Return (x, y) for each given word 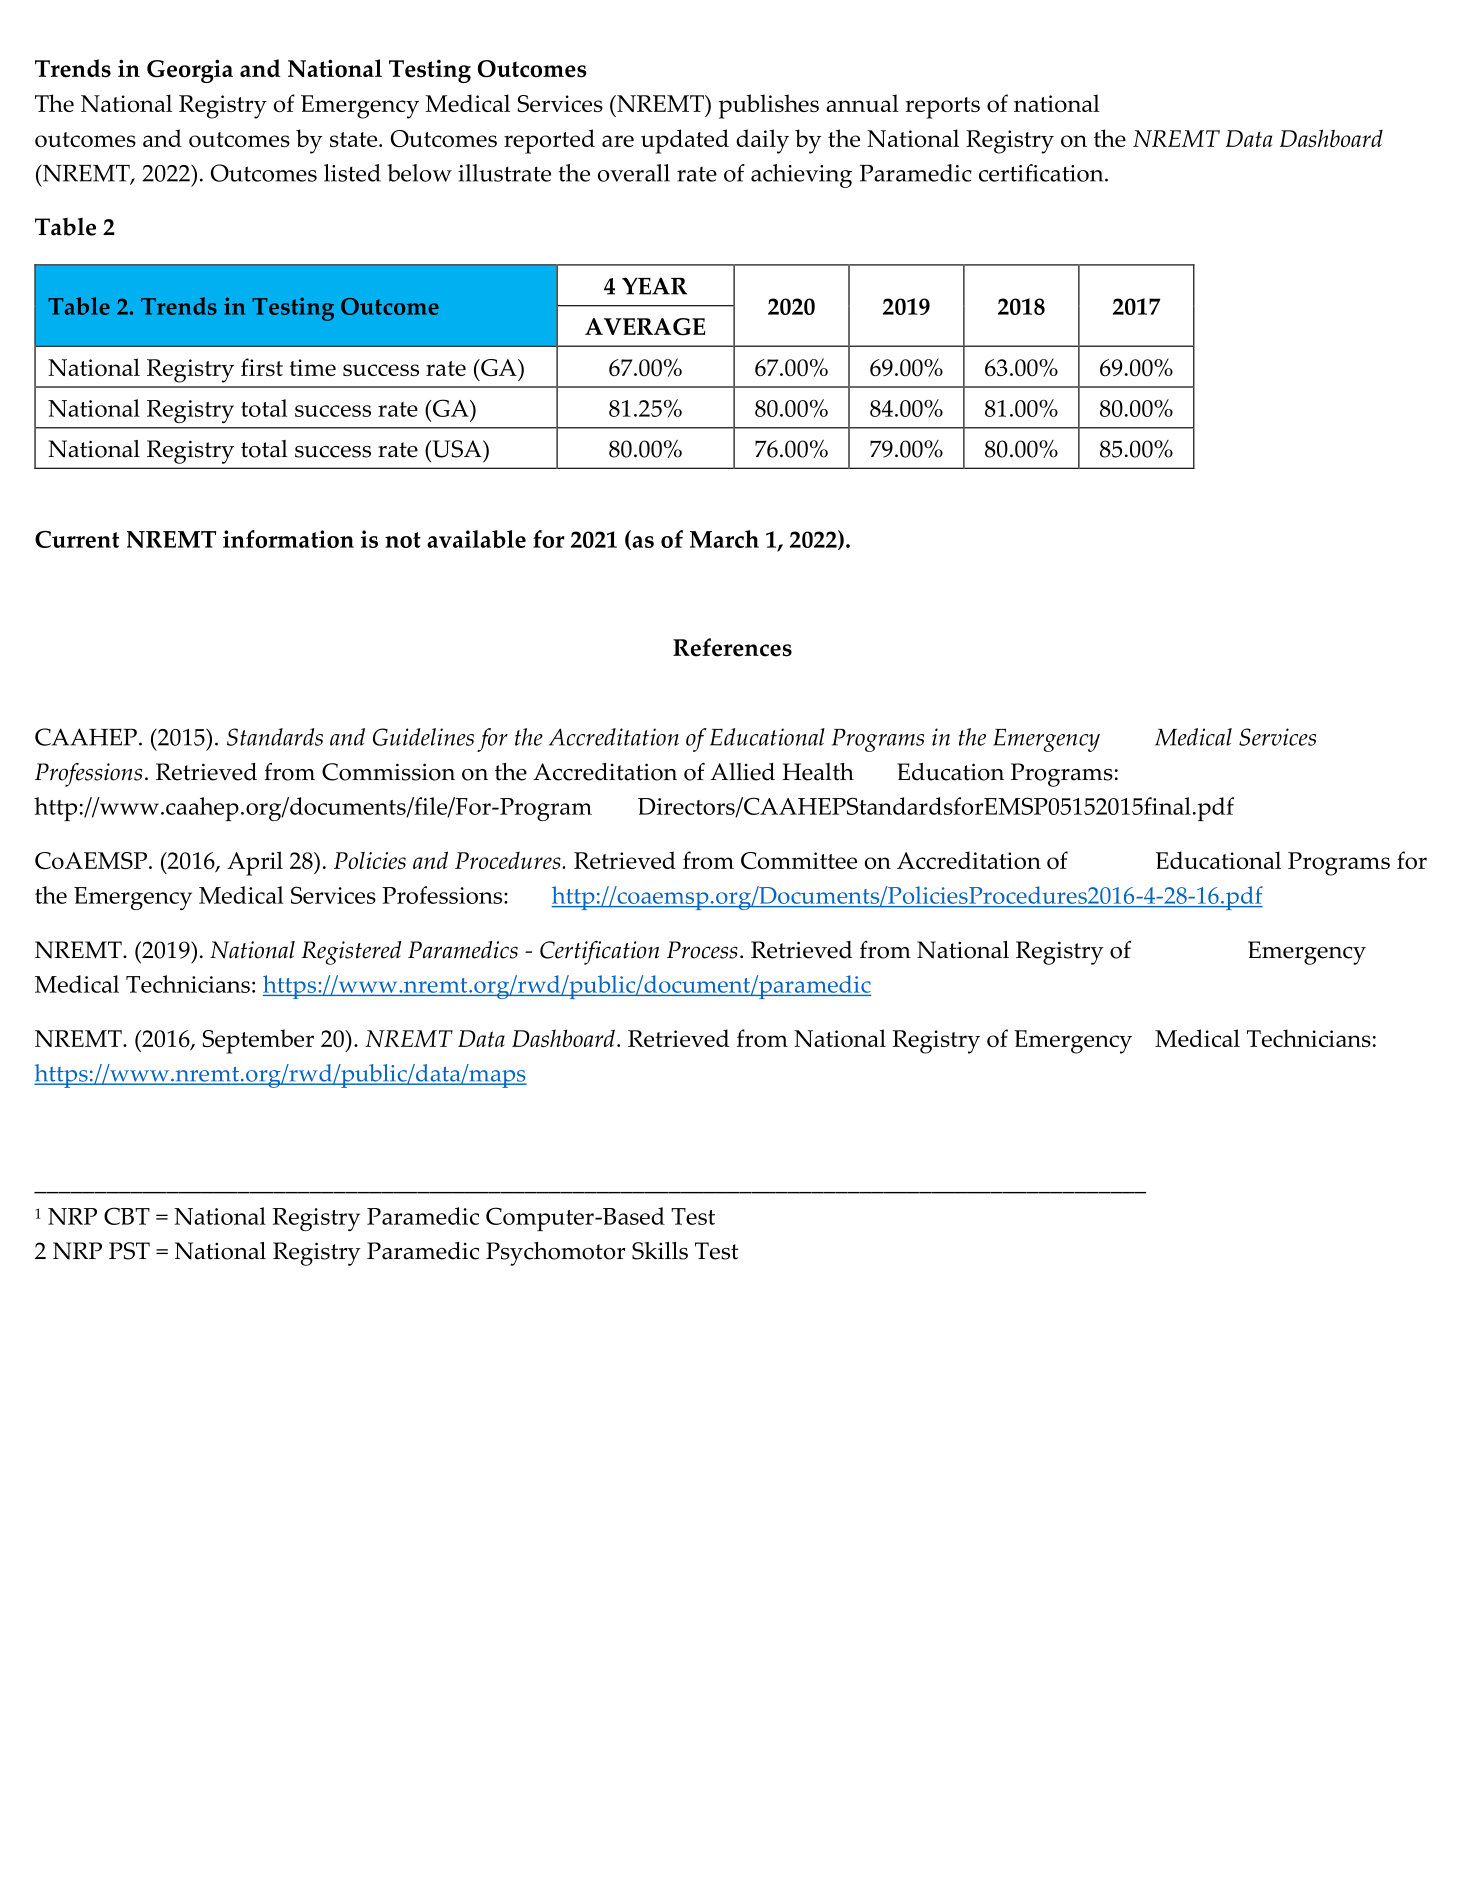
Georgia (190, 71)
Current (77, 539)
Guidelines (423, 737)
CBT (127, 1216)
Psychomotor (555, 1254)
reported (549, 141)
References (732, 647)
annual (862, 103)
